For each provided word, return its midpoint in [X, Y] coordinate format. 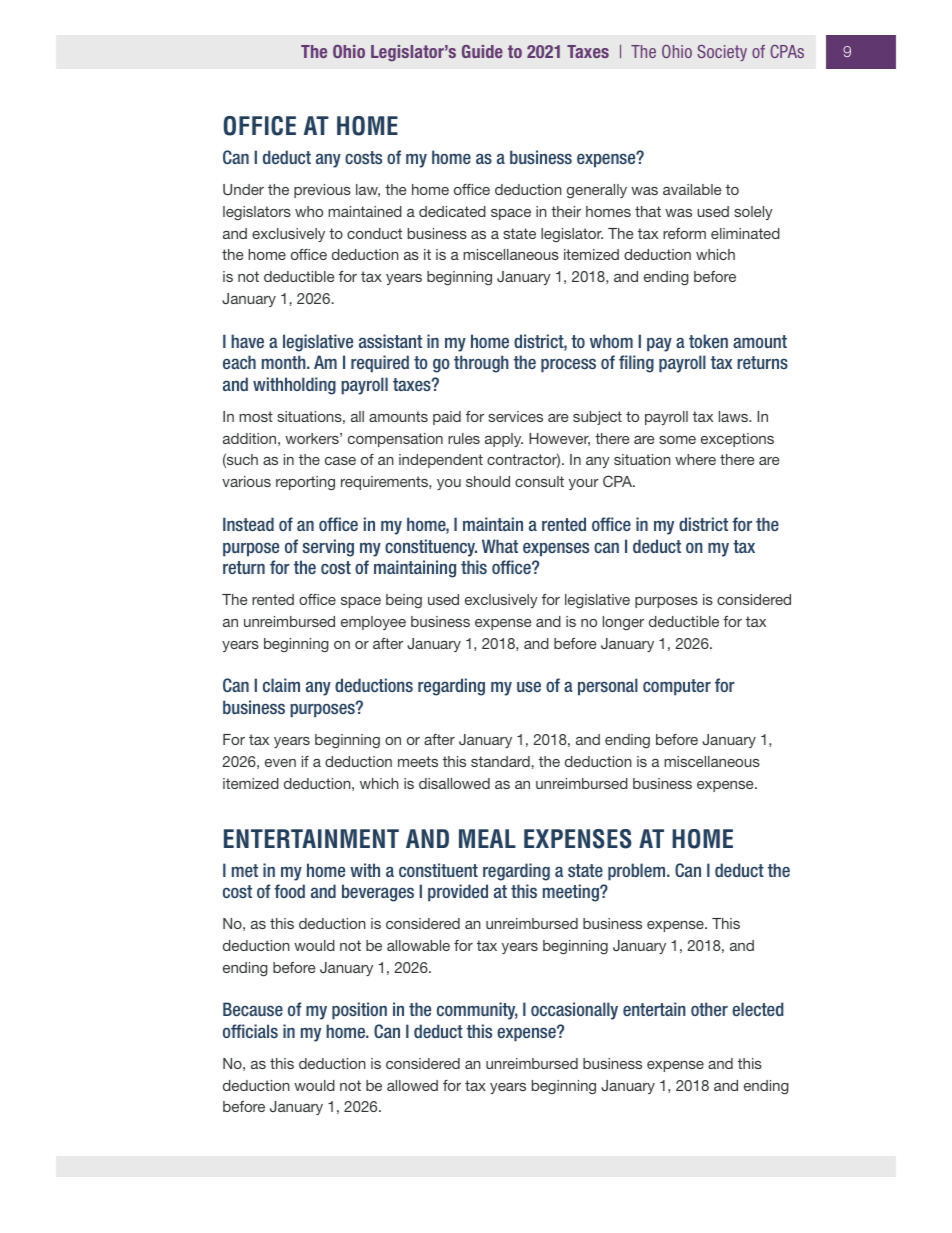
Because [253, 1009]
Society [722, 53]
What [500, 546]
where [695, 459]
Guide [482, 51]
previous [322, 191]
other [709, 1009]
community [477, 1011]
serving [328, 548]
